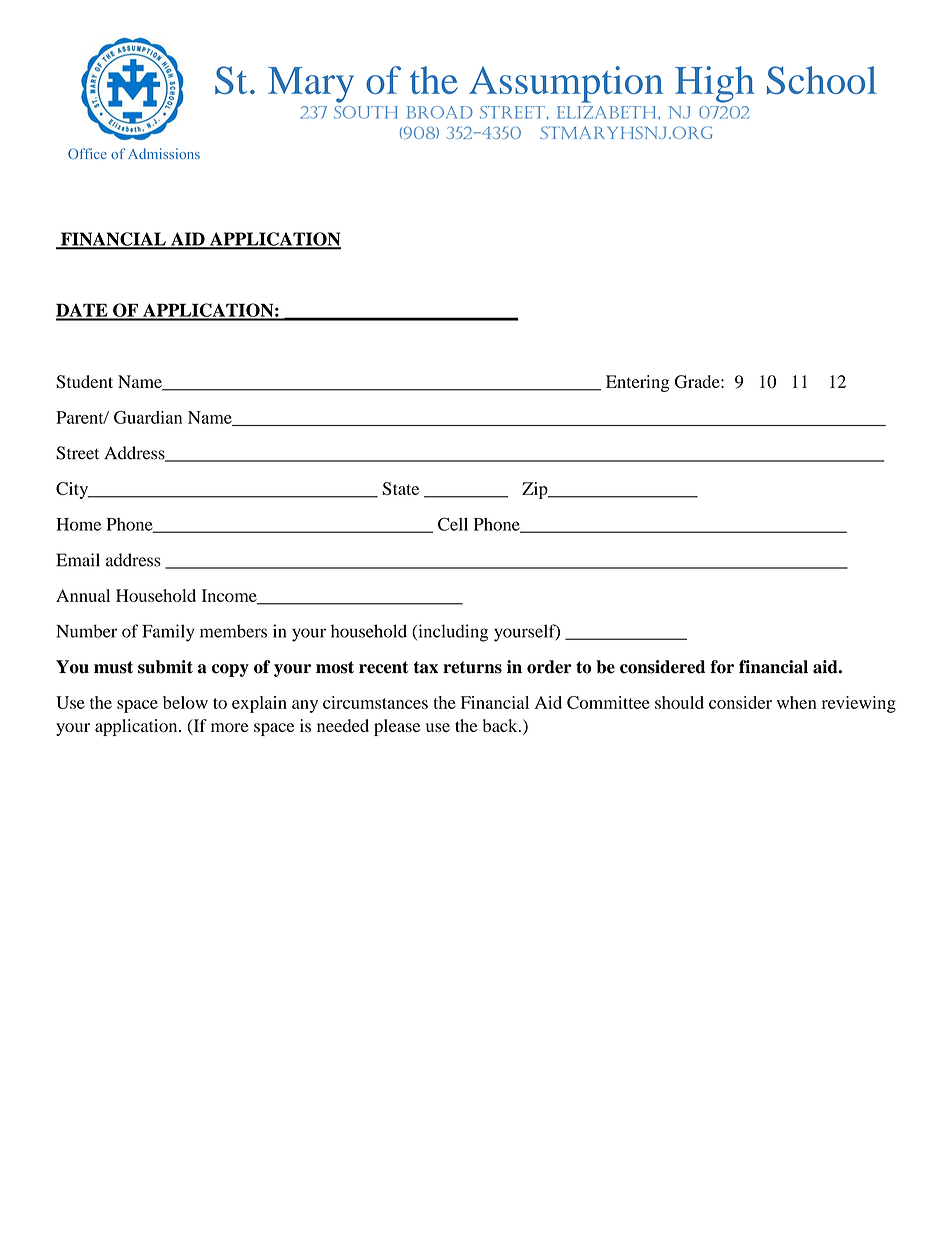  What do you see at coordinates (440, 112) in the page?
I see `Broad` at bounding box center [440, 112].
